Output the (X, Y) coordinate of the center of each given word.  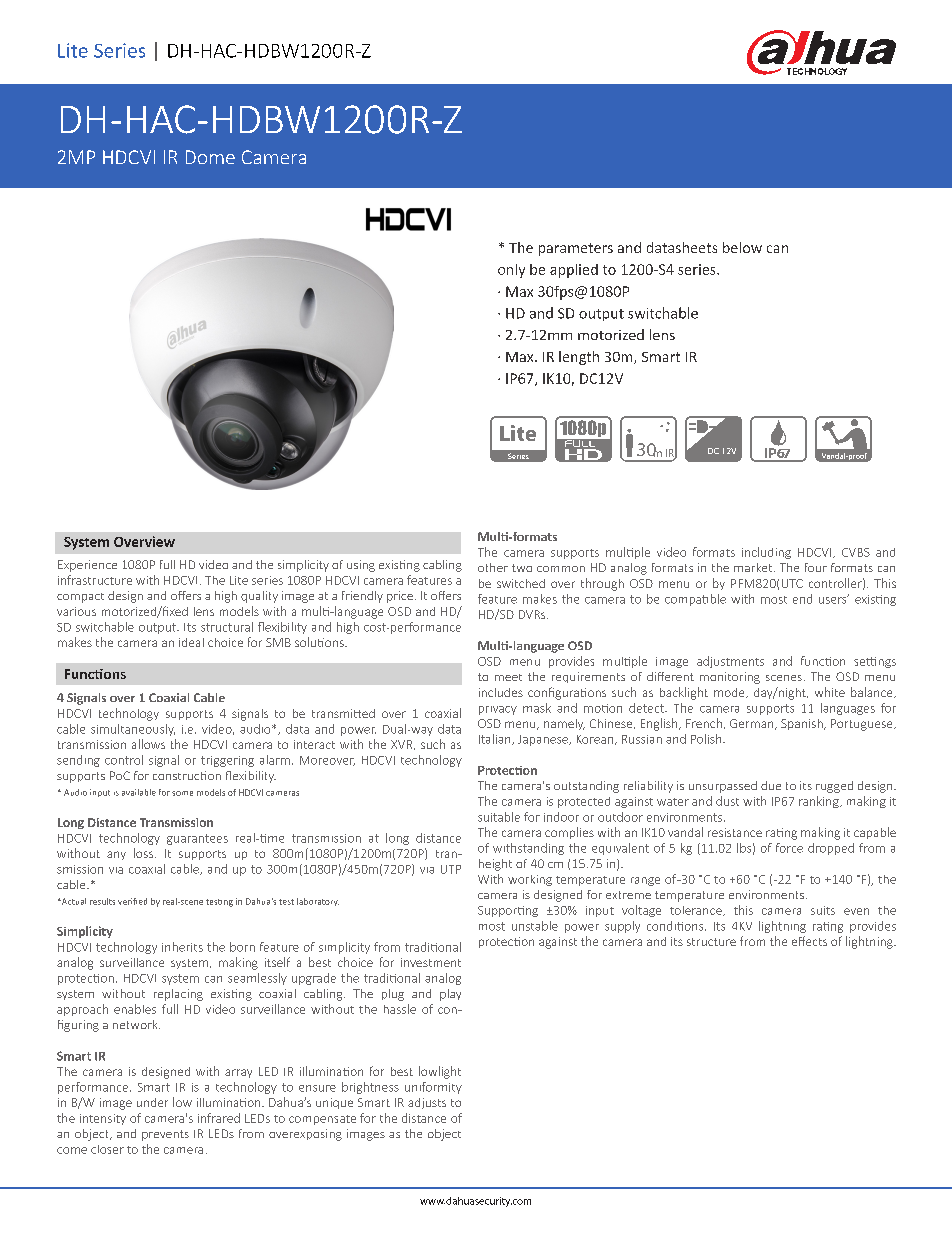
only (511, 271)
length (579, 358)
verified (132, 901)
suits (823, 910)
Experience (87, 566)
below (742, 247)
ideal (191, 642)
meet (508, 677)
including (766, 553)
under (152, 1102)
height (495, 865)
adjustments (730, 662)
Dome (210, 157)
